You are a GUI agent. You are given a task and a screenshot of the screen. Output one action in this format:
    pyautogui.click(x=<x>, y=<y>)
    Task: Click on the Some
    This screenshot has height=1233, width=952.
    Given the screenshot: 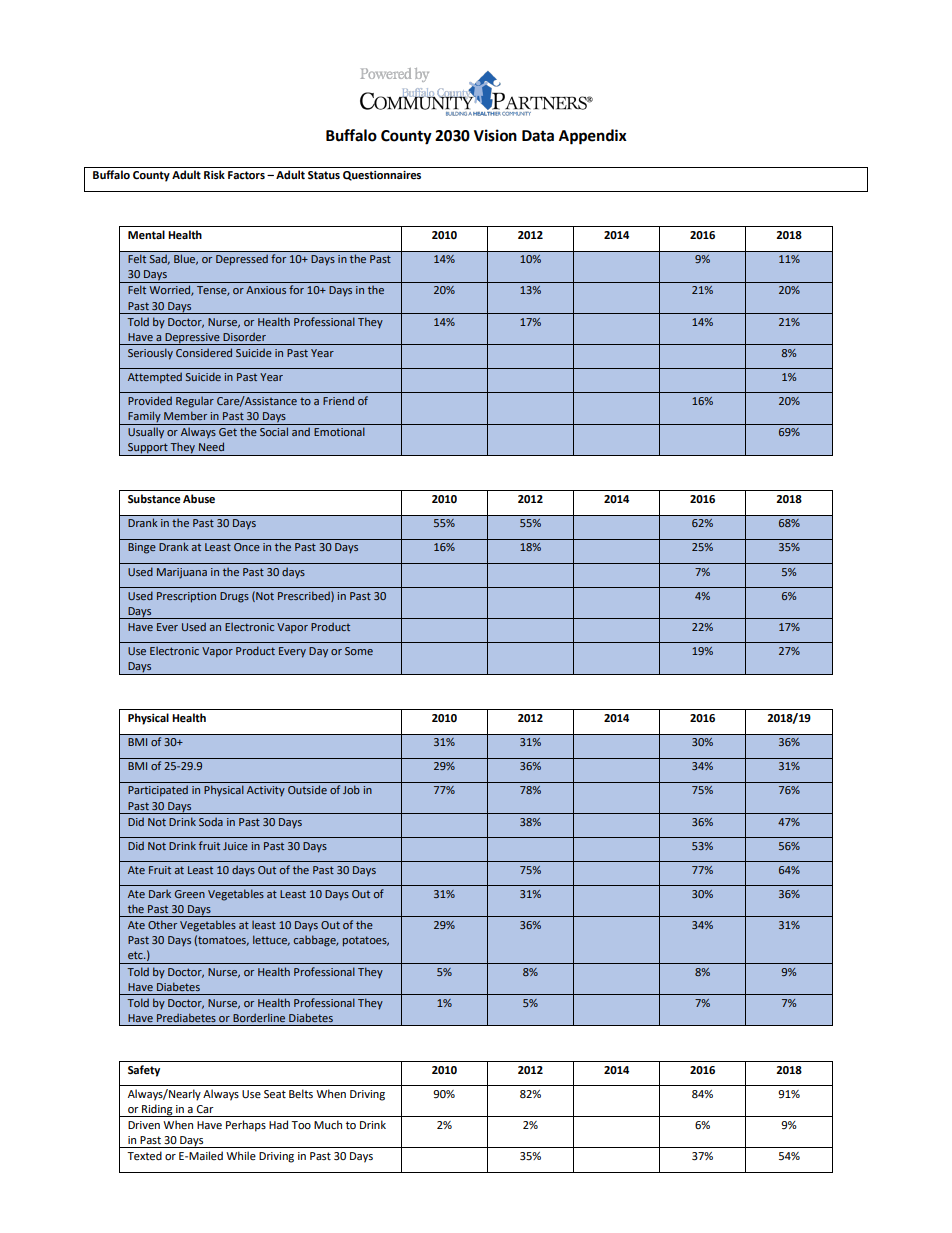 What is the action you would take?
    pyautogui.click(x=359, y=651)
